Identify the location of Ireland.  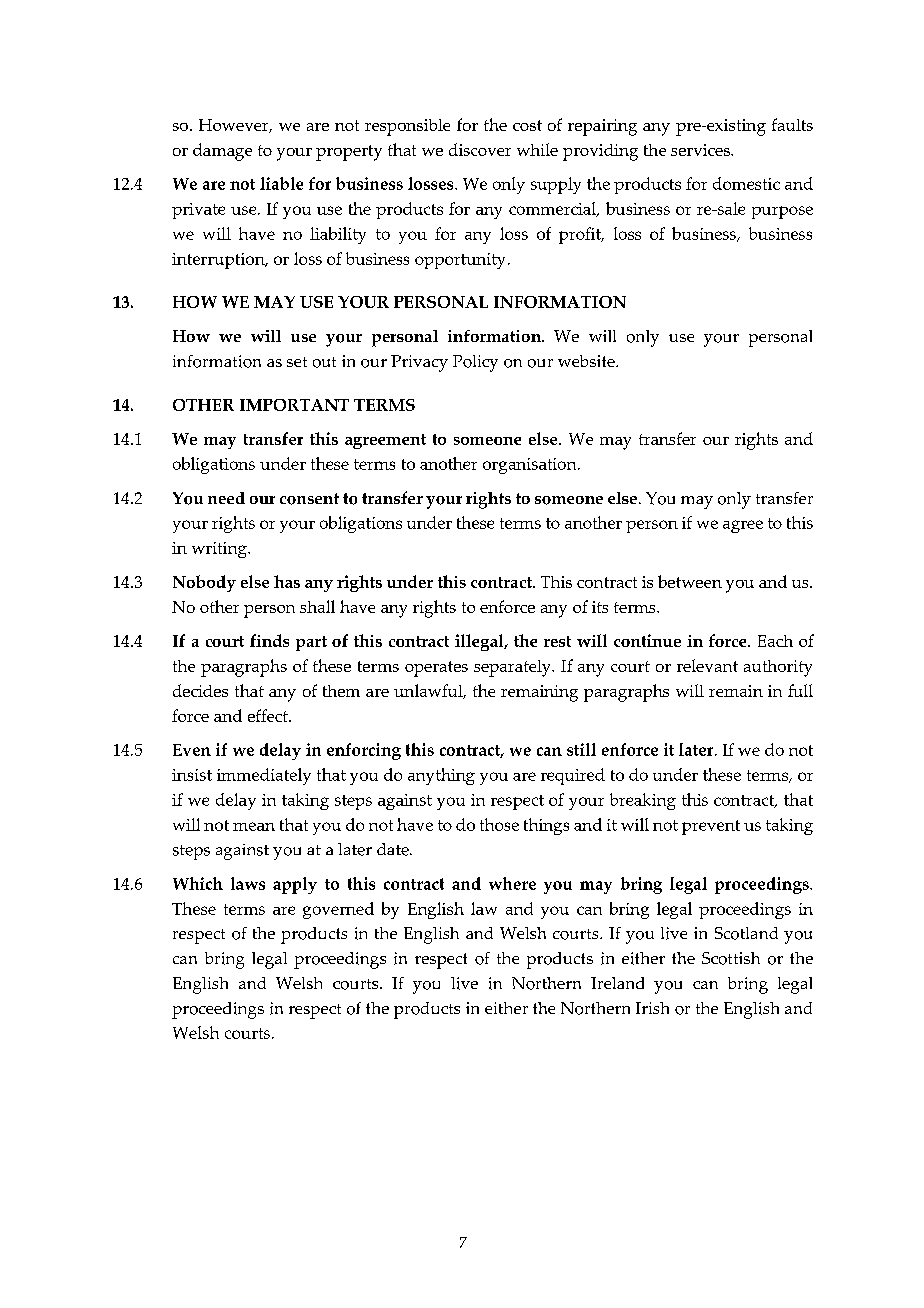
(617, 983).
